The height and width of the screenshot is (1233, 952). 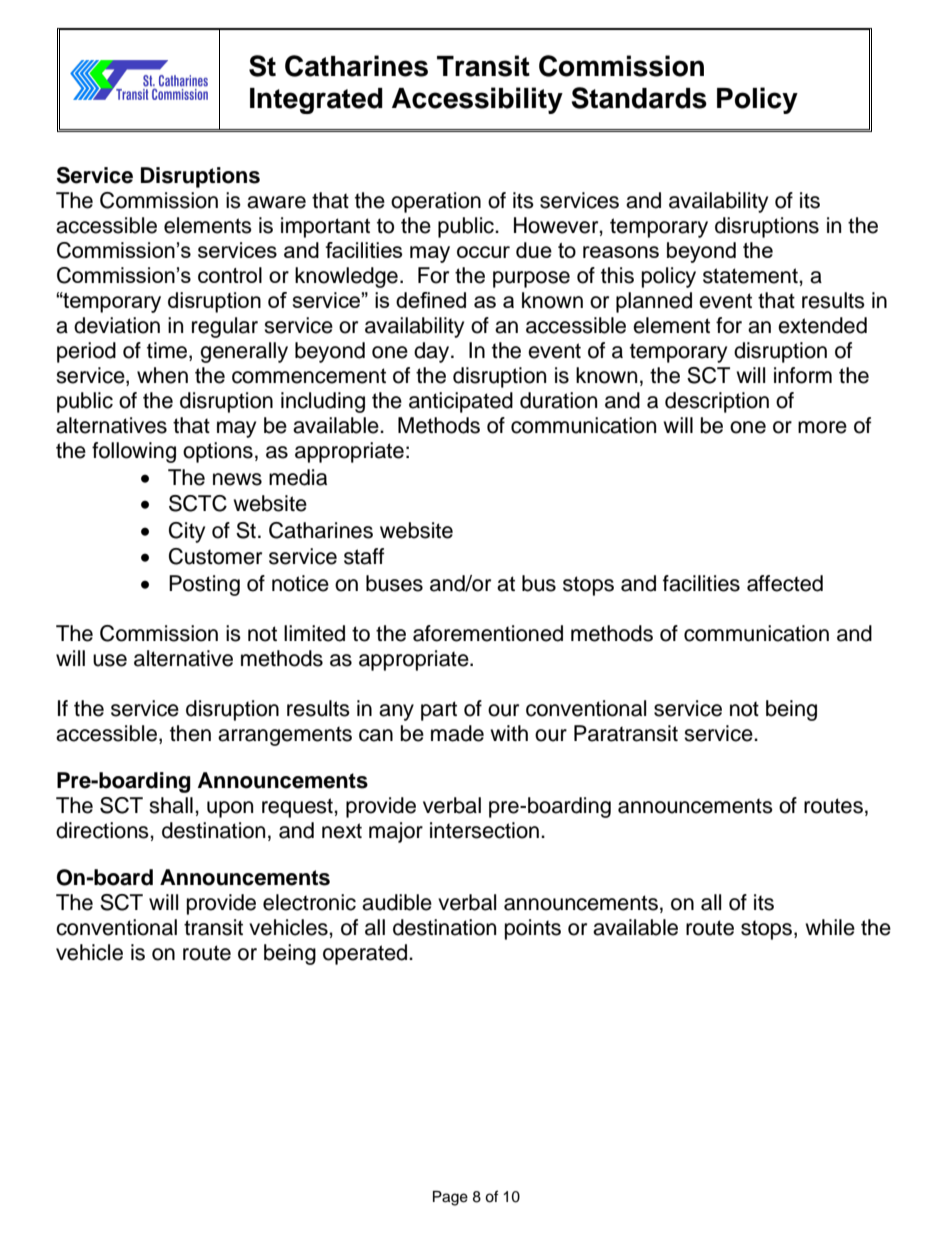 What do you see at coordinates (461, 402) in the screenshot?
I see `anticipated` at bounding box center [461, 402].
